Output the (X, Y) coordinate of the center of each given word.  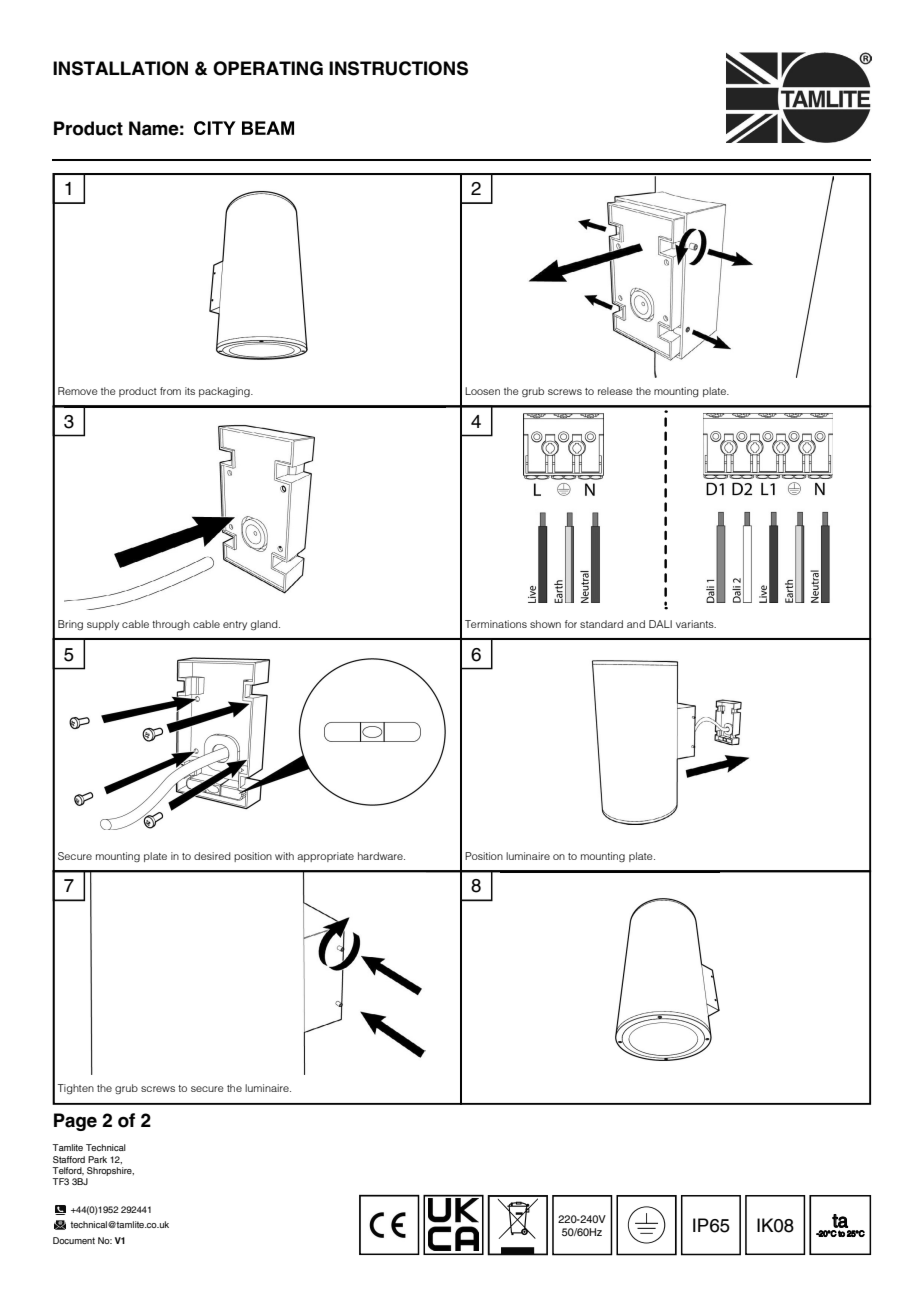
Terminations (496, 624)
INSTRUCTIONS (398, 68)
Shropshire (110, 1171)
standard (601, 624)
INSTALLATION (120, 68)
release (615, 391)
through (171, 625)
